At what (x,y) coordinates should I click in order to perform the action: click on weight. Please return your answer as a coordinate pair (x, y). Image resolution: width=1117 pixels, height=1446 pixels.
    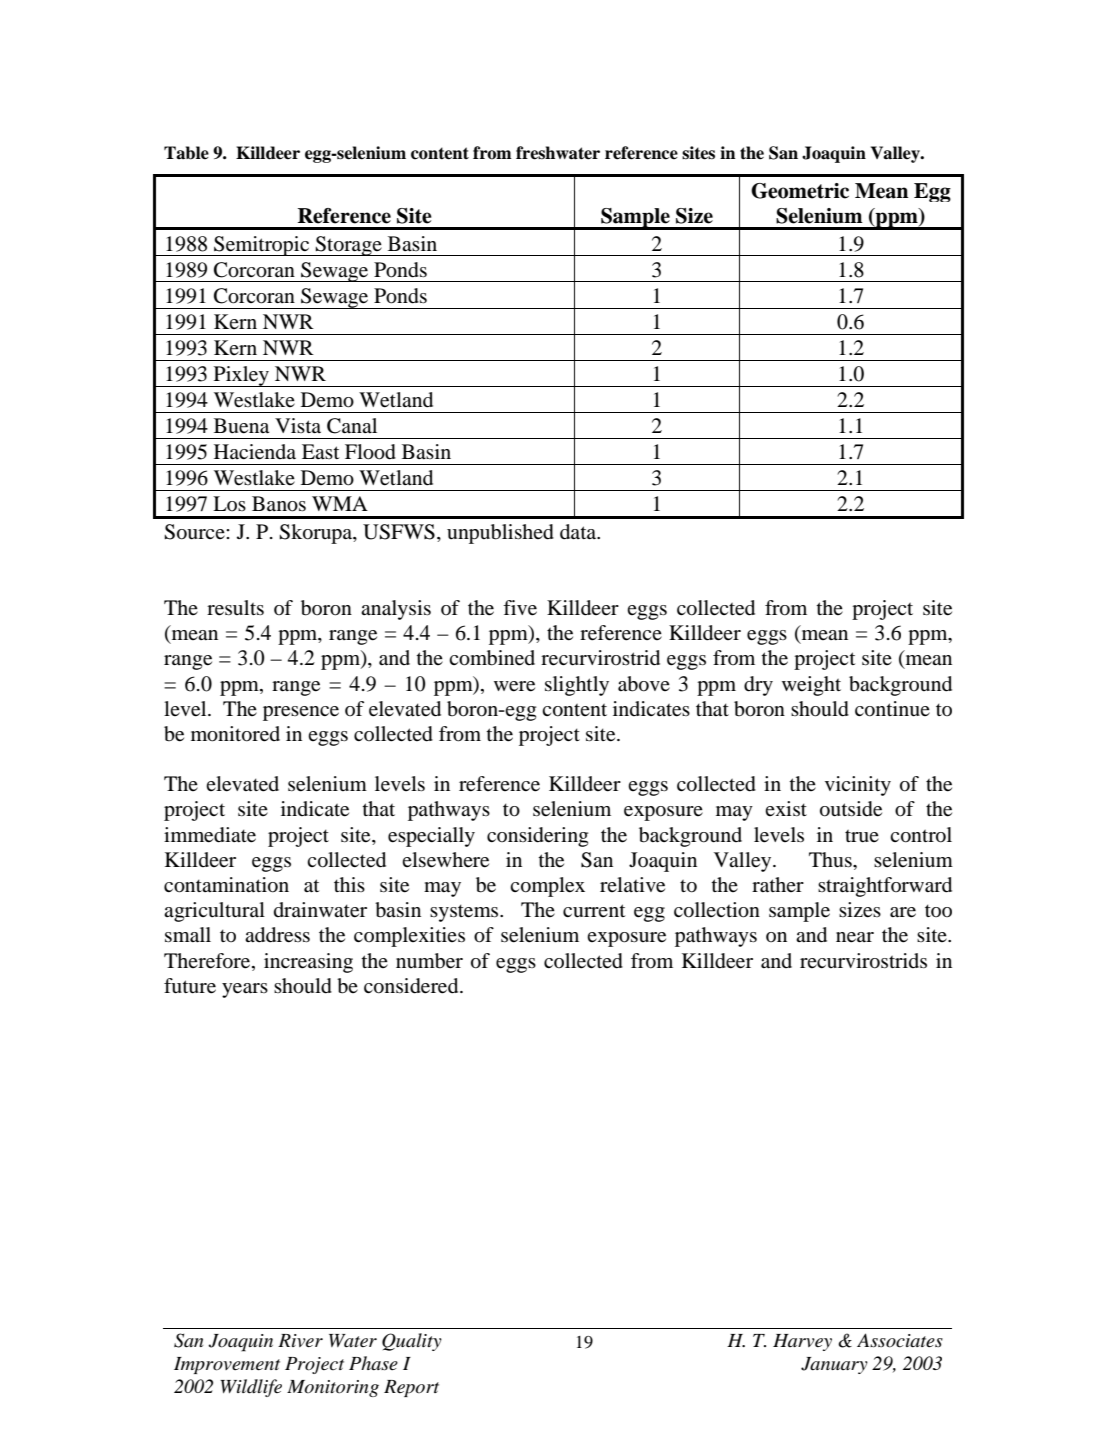
    Looking at the image, I should click on (811, 686).
